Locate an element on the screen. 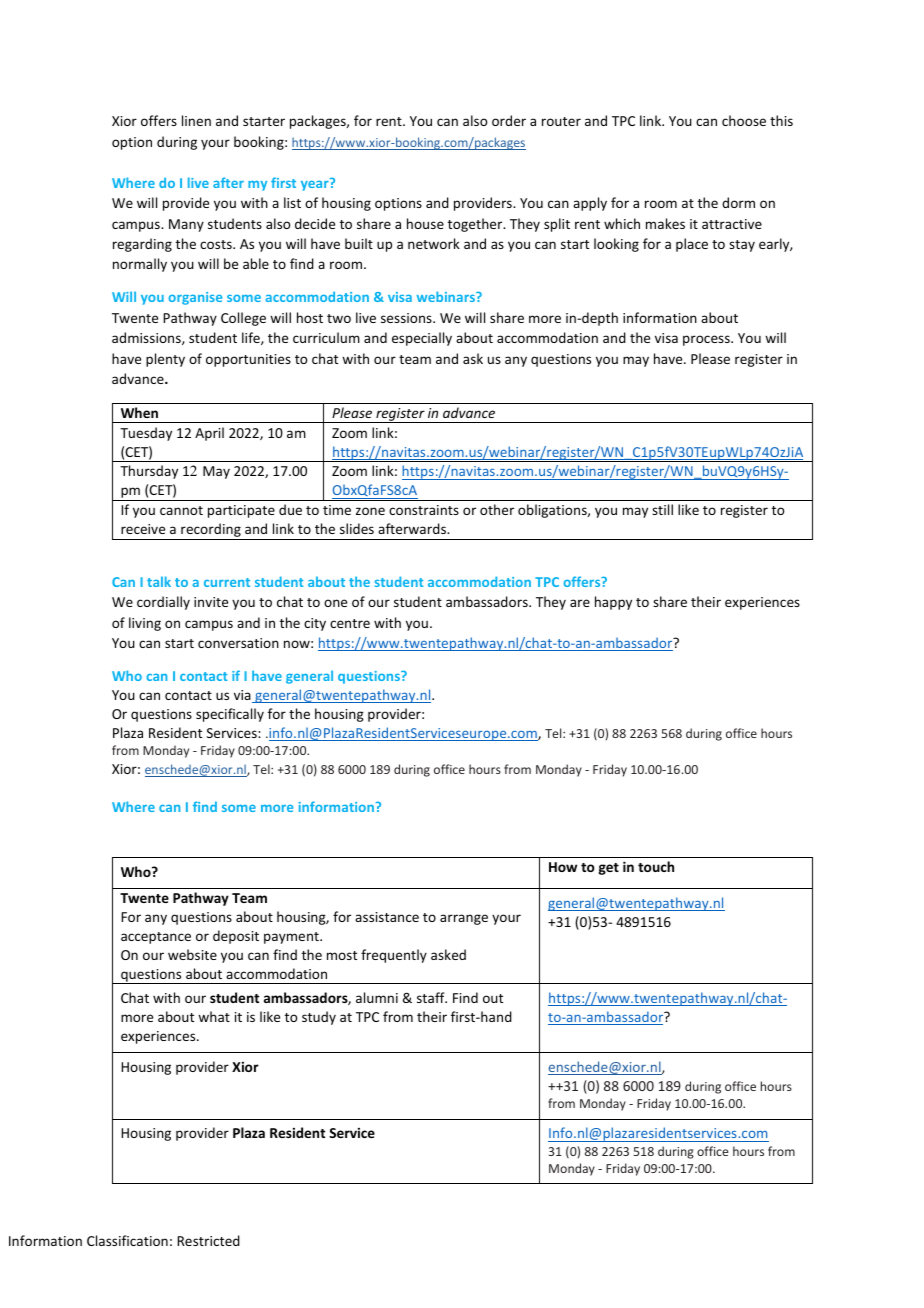  linen is located at coordinates (196, 120).
